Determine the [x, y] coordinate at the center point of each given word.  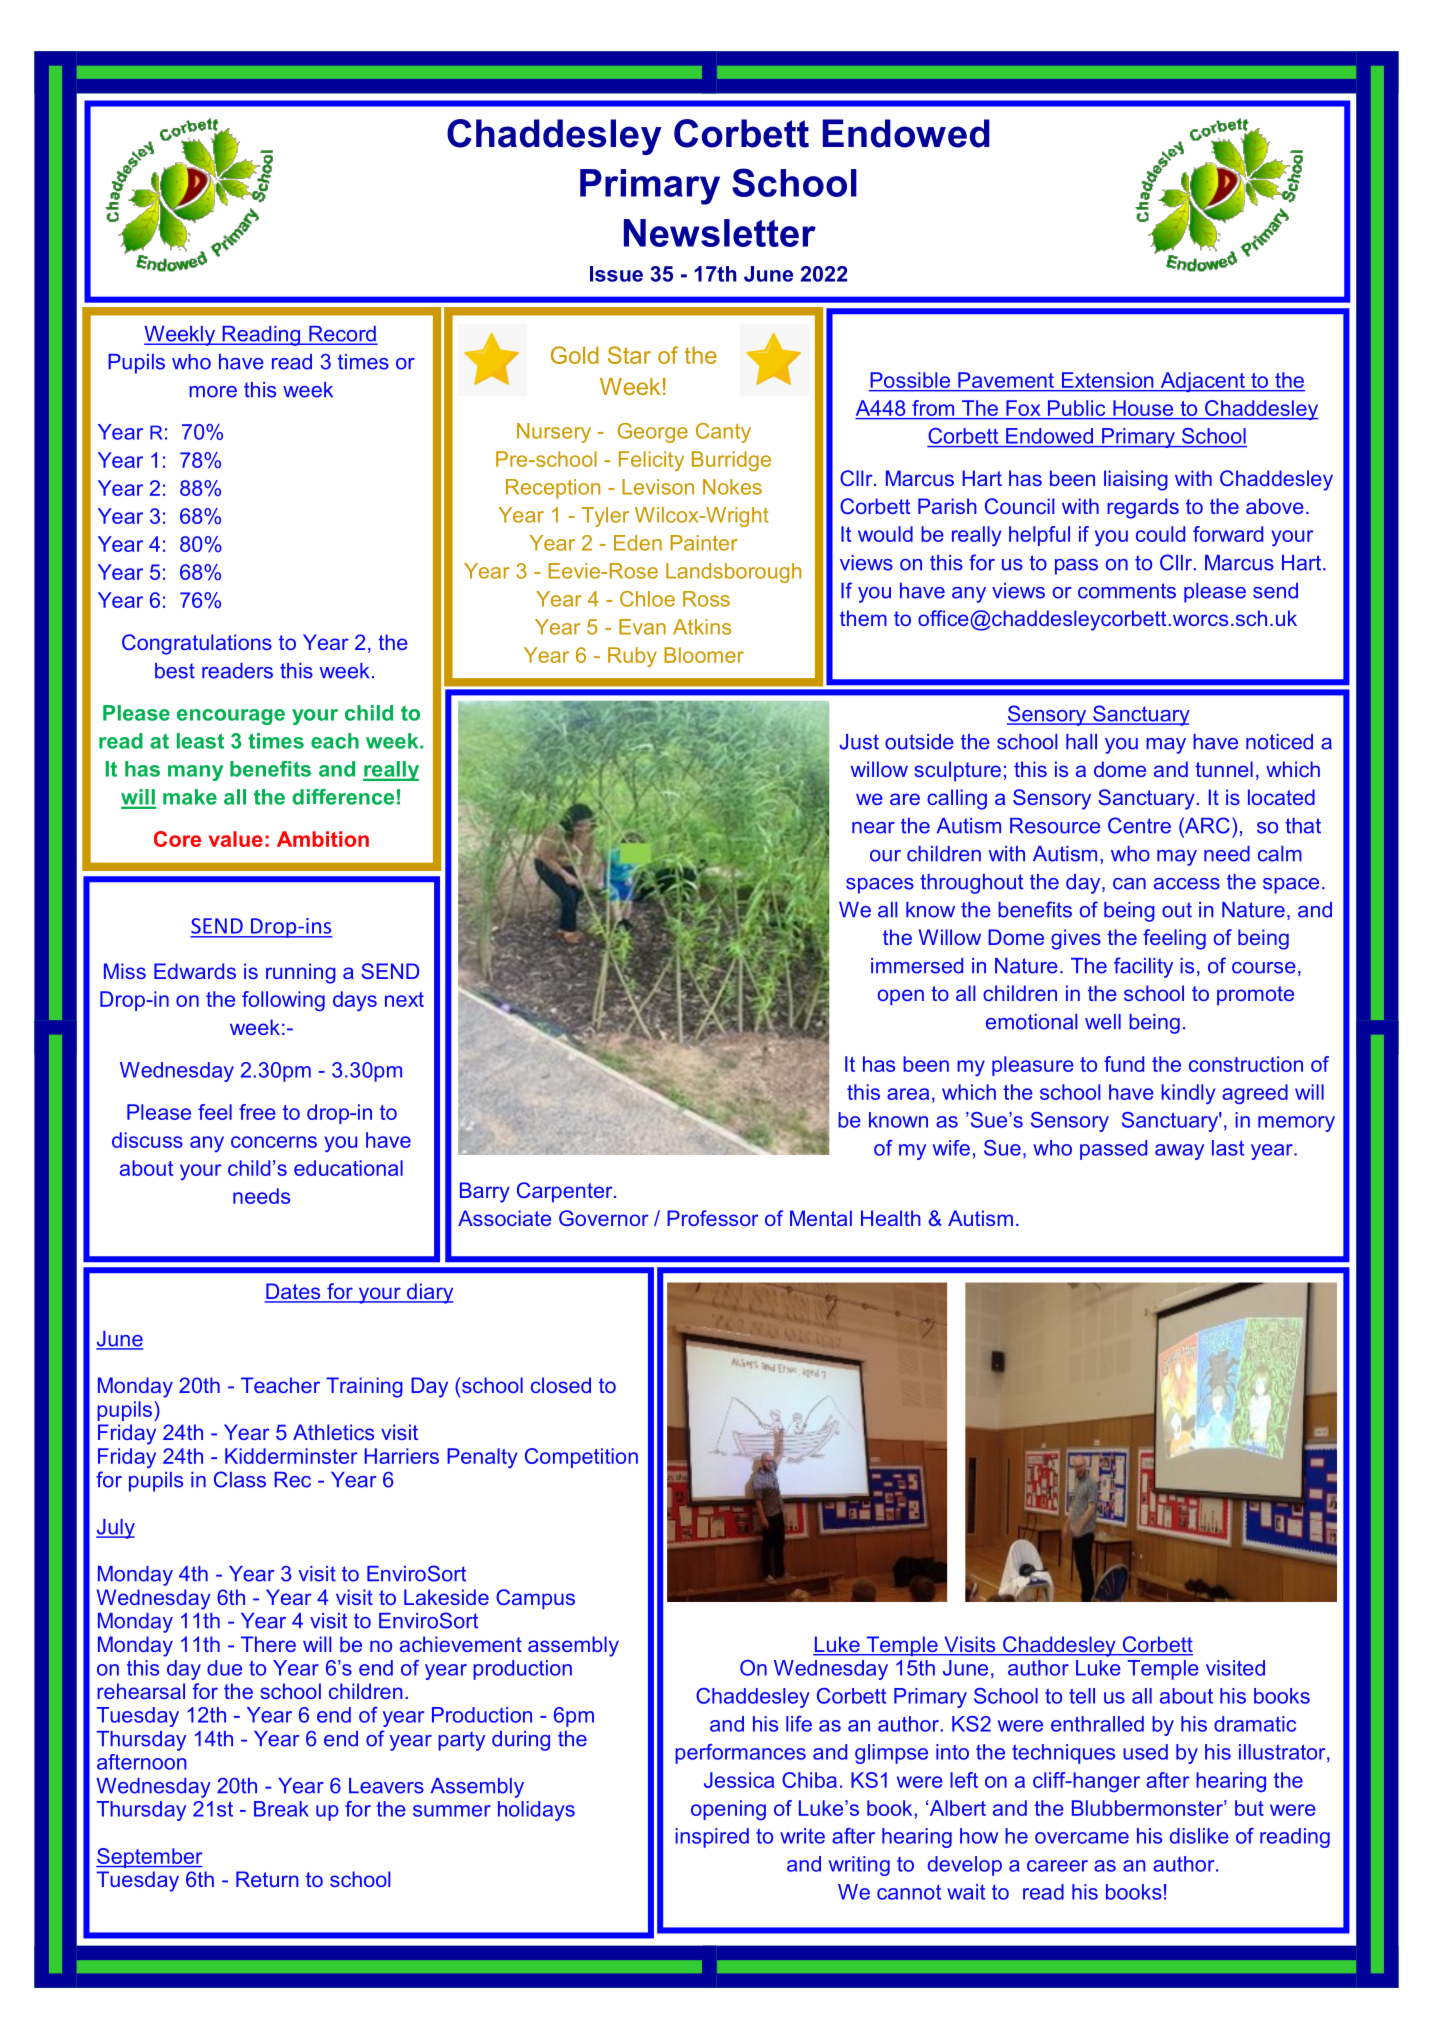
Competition [581, 1458]
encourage [231, 717]
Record [342, 335]
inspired [712, 1838]
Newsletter [720, 233]
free [257, 1112]
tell [1082, 1696]
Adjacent [1202, 382]
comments [1127, 591]
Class [240, 1479]
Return [267, 1879]
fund [1124, 1064]
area [908, 1094]
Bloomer [704, 655]
